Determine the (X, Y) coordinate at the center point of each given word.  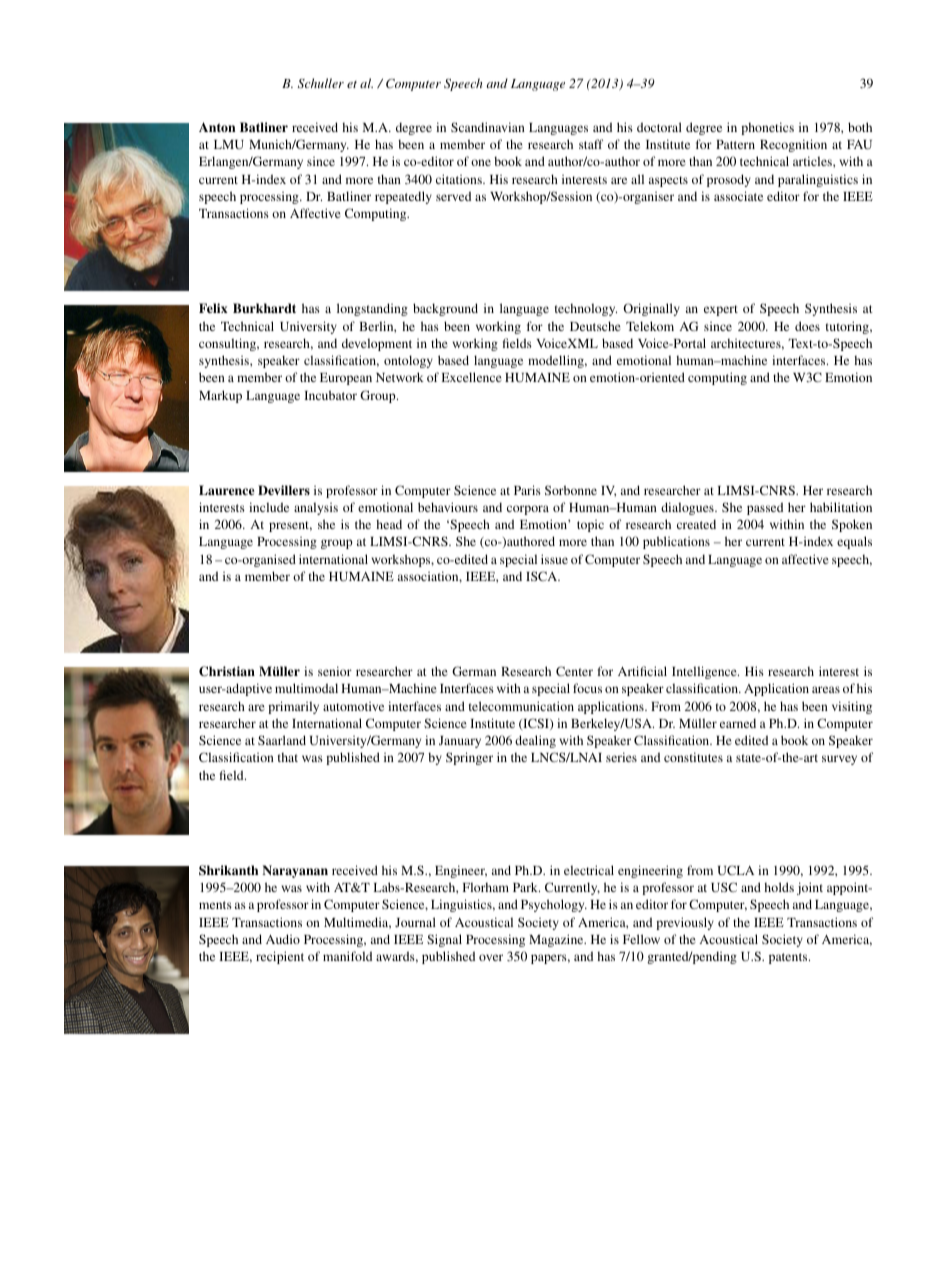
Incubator (330, 395)
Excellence (471, 377)
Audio (283, 939)
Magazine (557, 940)
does (807, 326)
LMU (229, 144)
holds (779, 887)
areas (826, 689)
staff (591, 144)
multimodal (306, 688)
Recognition (793, 145)
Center (574, 671)
